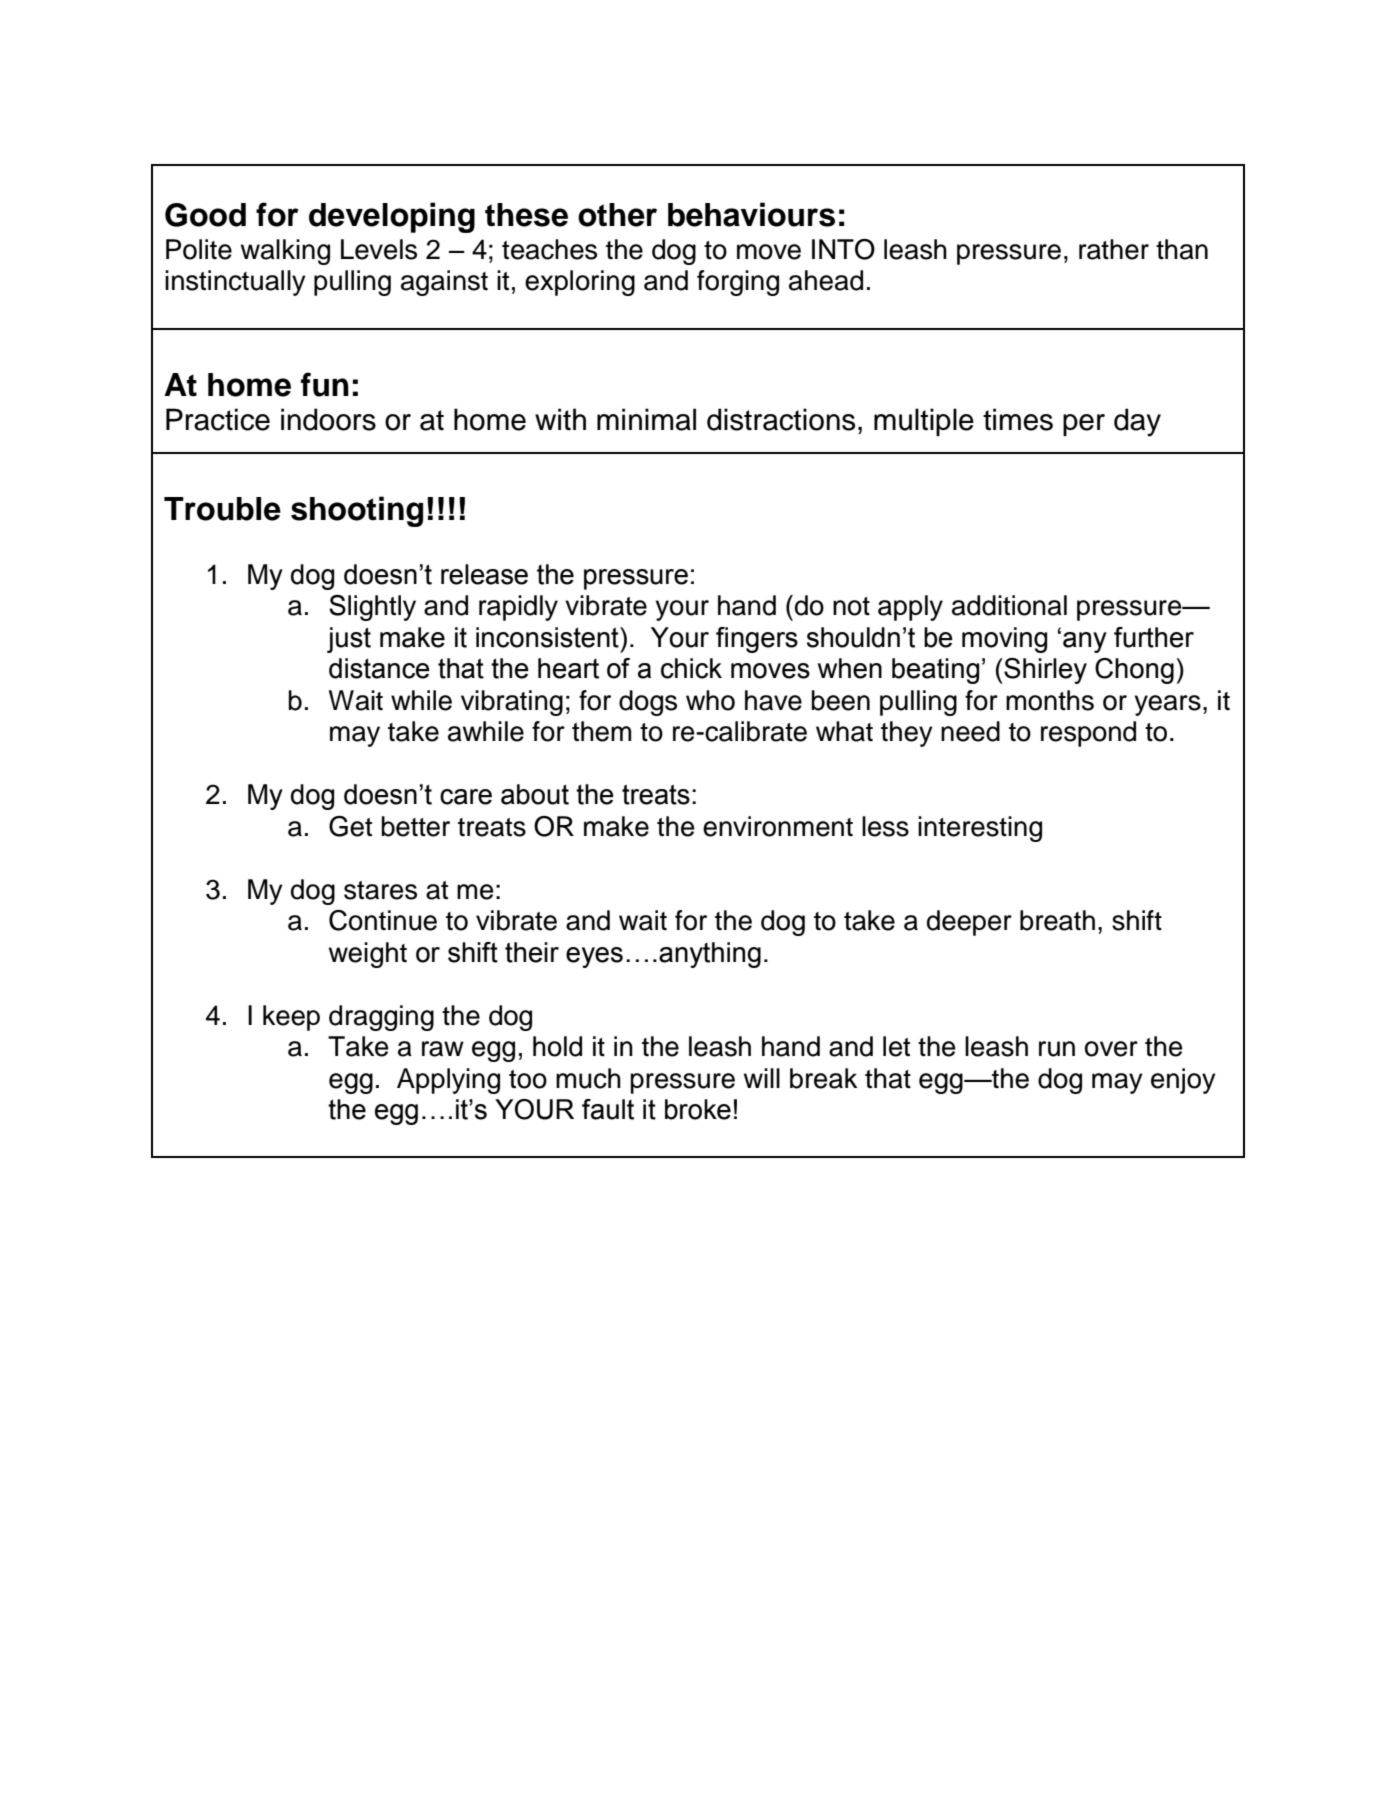 Image resolution: width=1396 pixels, height=1807 pixels. I want to click on times, so click(1018, 419).
